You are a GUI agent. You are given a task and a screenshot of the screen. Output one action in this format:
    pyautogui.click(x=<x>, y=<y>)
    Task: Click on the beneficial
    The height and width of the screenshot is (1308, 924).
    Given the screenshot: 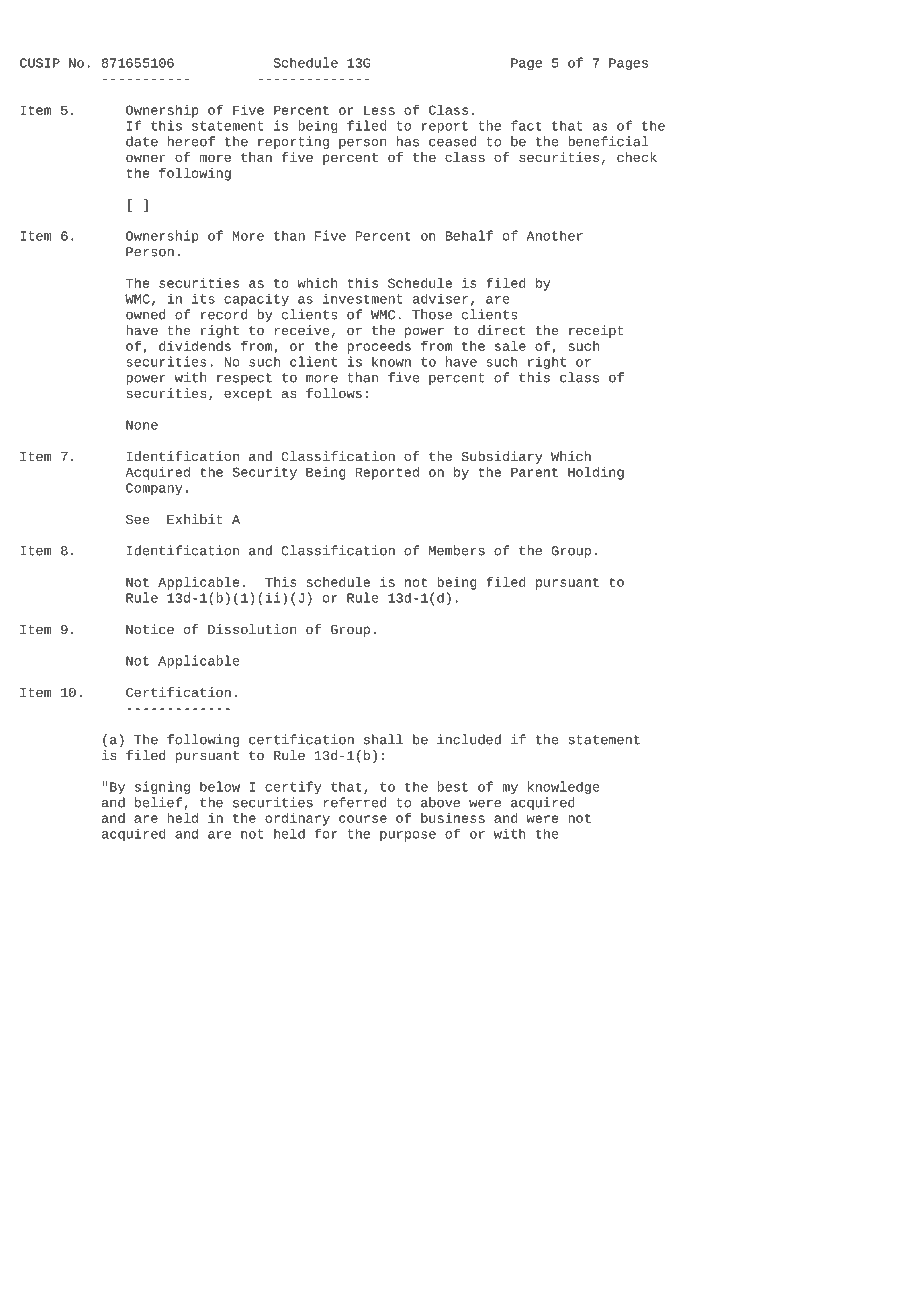 What is the action you would take?
    pyautogui.click(x=608, y=141)
